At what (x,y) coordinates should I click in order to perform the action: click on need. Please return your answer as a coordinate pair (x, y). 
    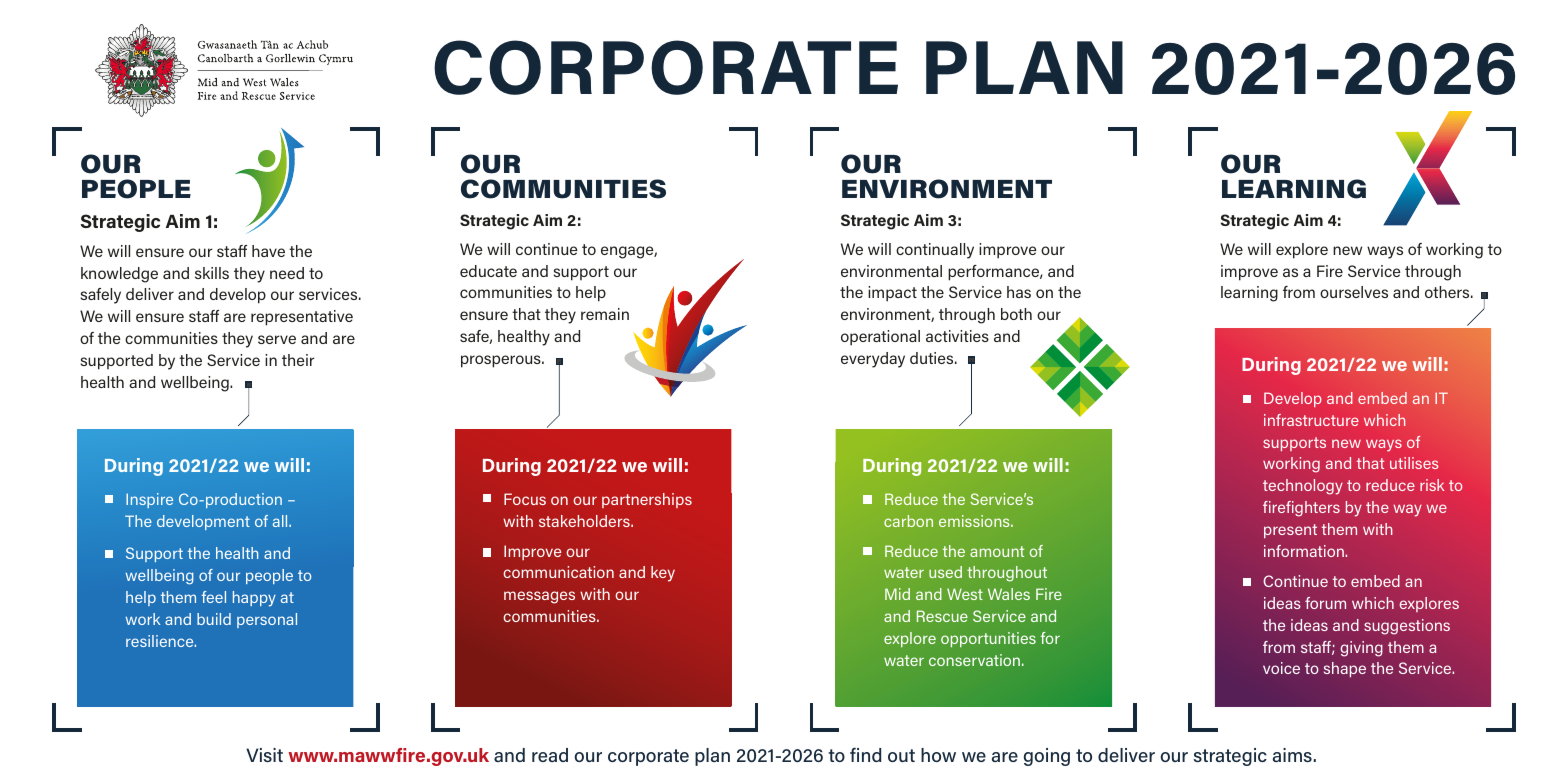
    Looking at the image, I should click on (287, 273).
